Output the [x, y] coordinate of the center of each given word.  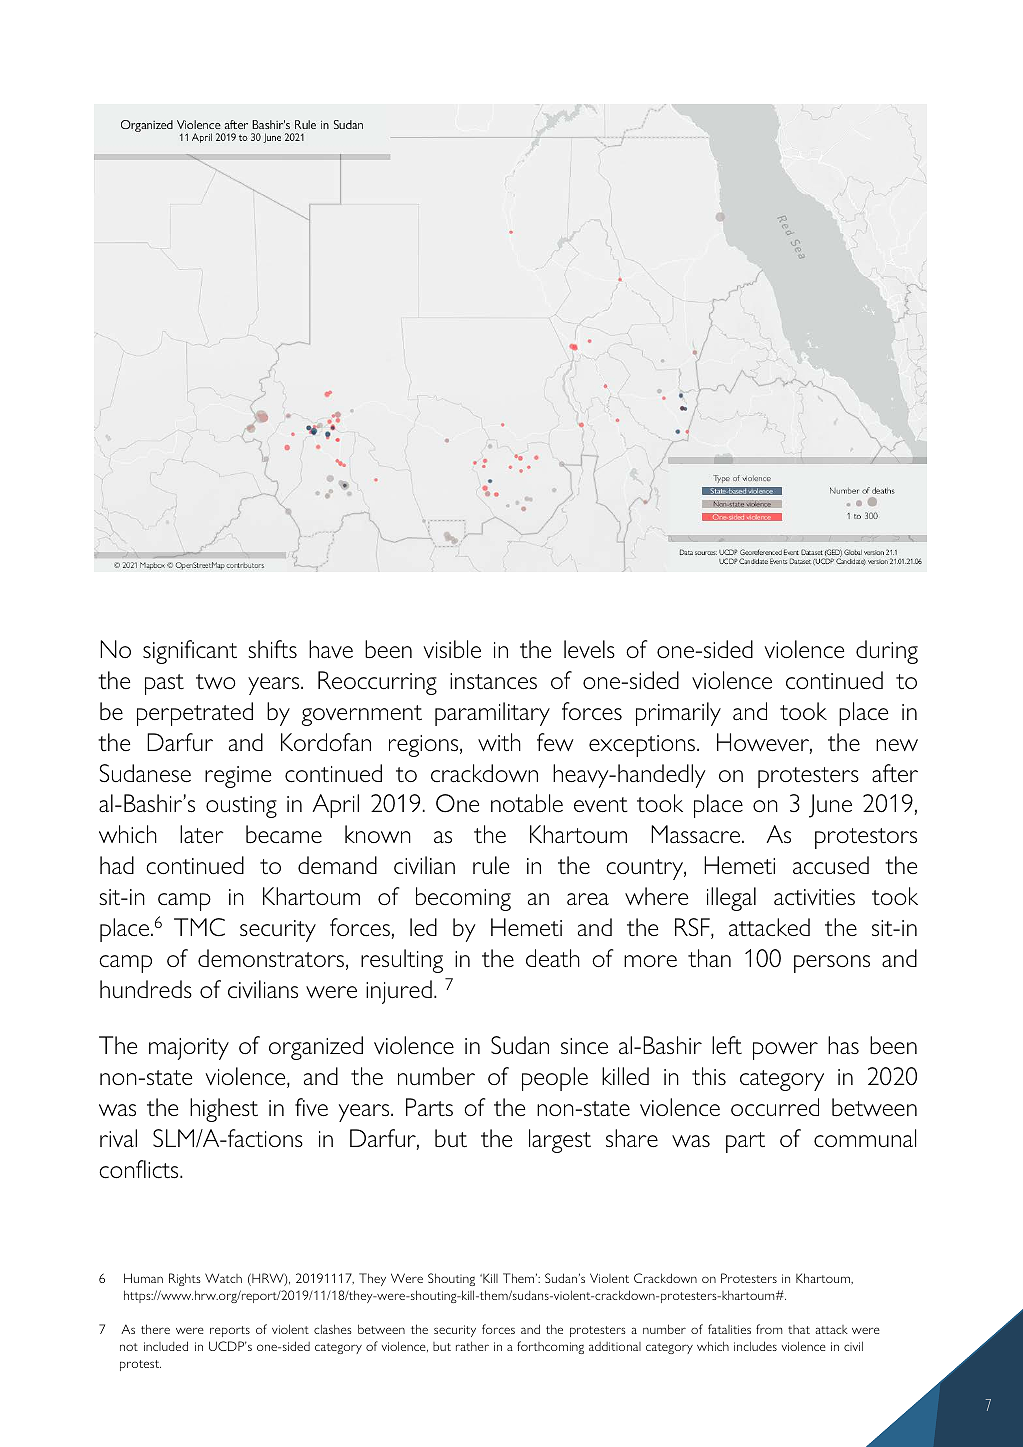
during [887, 652]
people [555, 1079]
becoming [463, 899]
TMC [199, 927]
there [155, 1329]
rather [472, 1346]
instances [493, 681]
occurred [775, 1107]
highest [224, 1110]
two [216, 682]
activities [814, 897]
